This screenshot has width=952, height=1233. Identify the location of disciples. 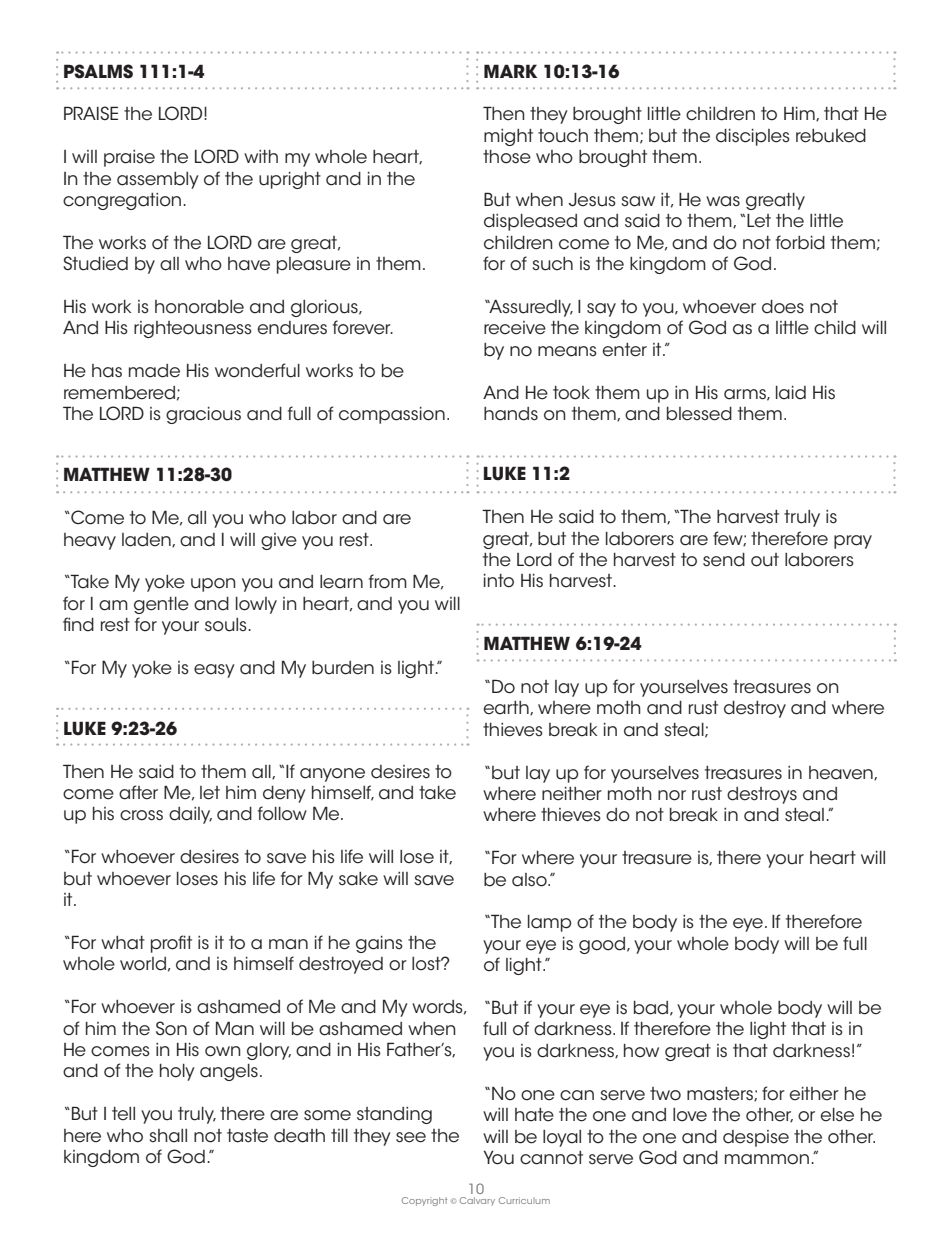
(753, 137).
